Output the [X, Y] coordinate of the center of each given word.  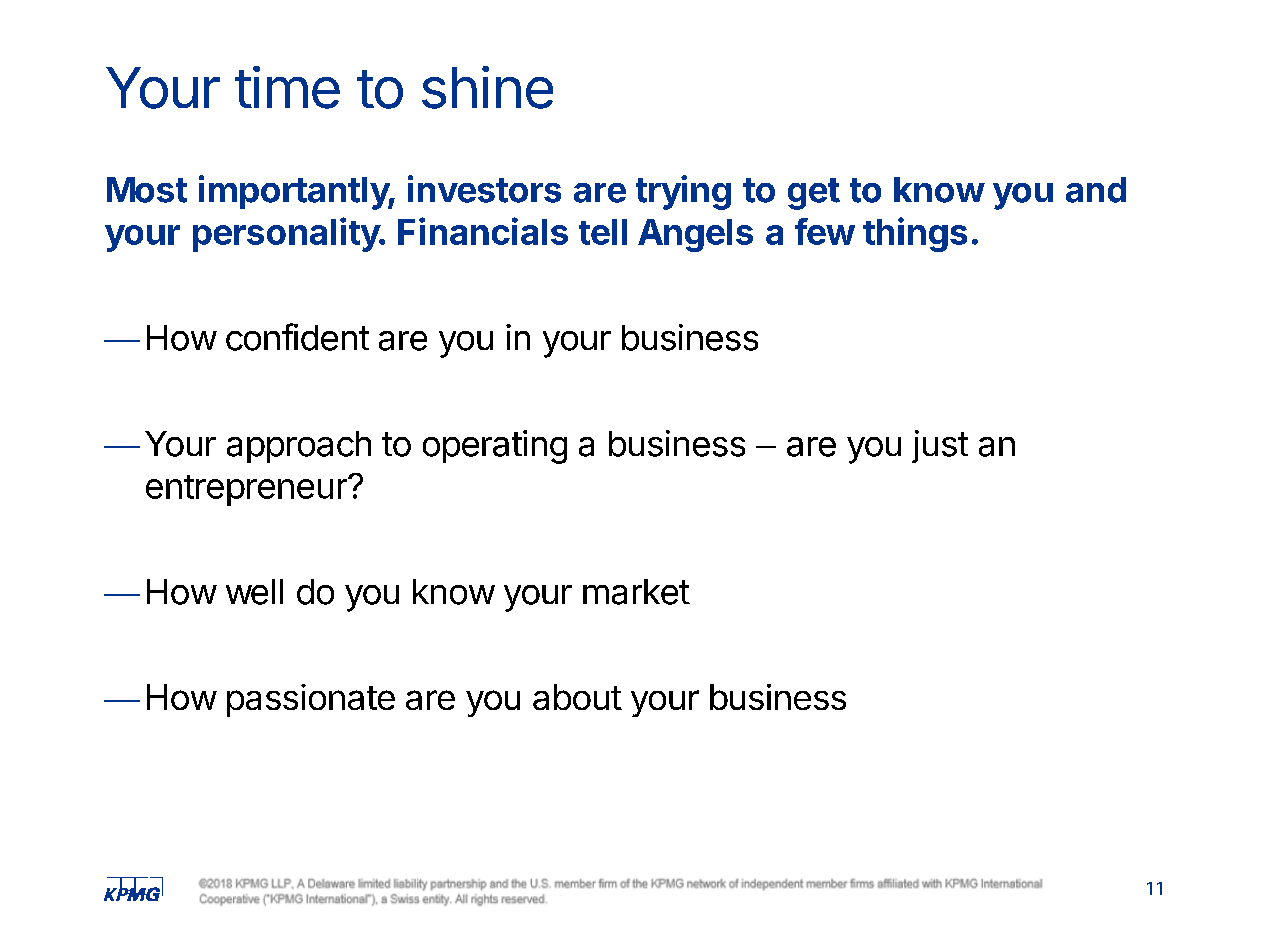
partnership [489, 884]
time [287, 87]
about [577, 697]
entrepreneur [247, 490]
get [814, 194]
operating [495, 447]
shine [487, 87]
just [940, 446]
